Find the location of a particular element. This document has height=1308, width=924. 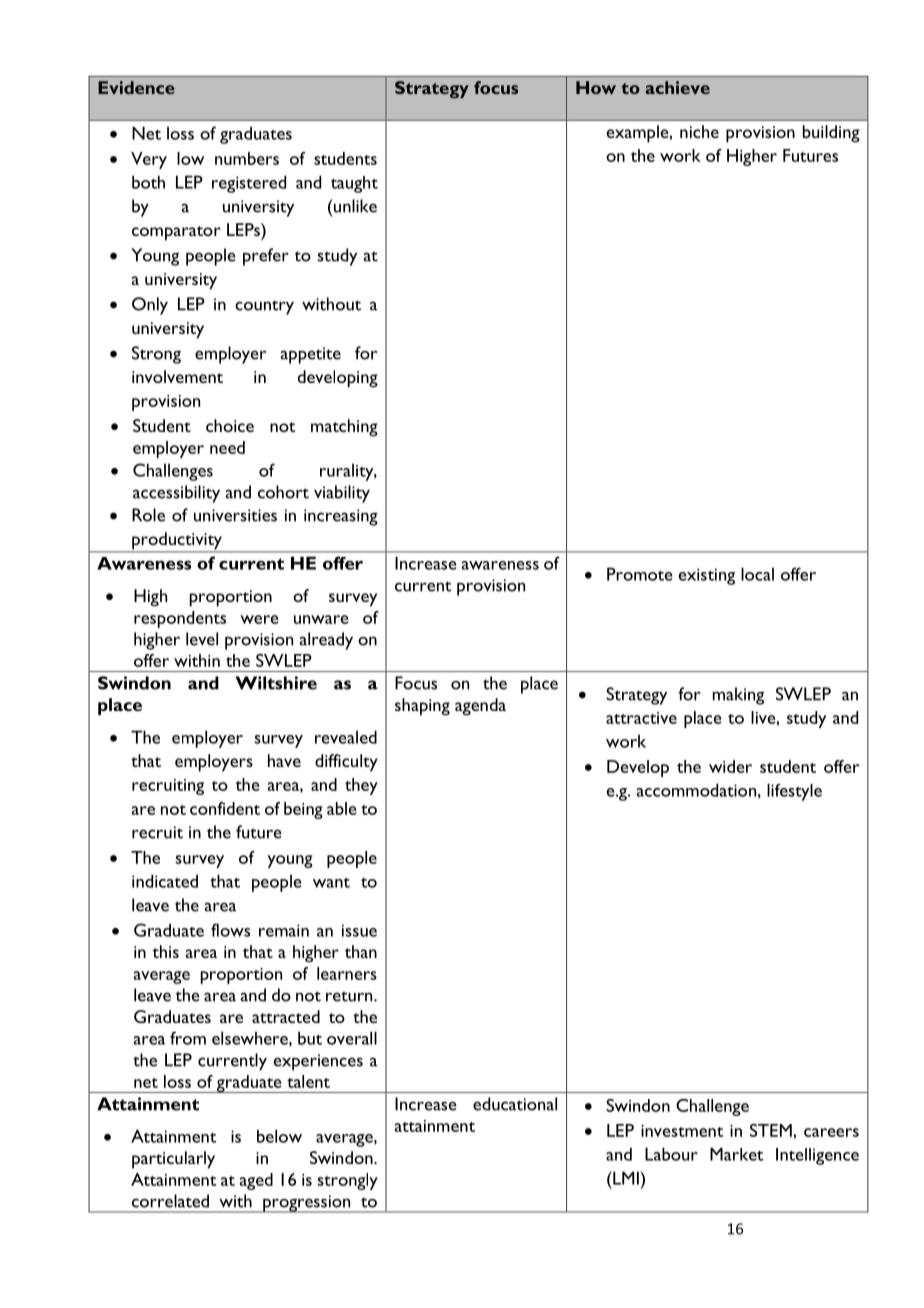

agenda is located at coordinates (480, 707).
